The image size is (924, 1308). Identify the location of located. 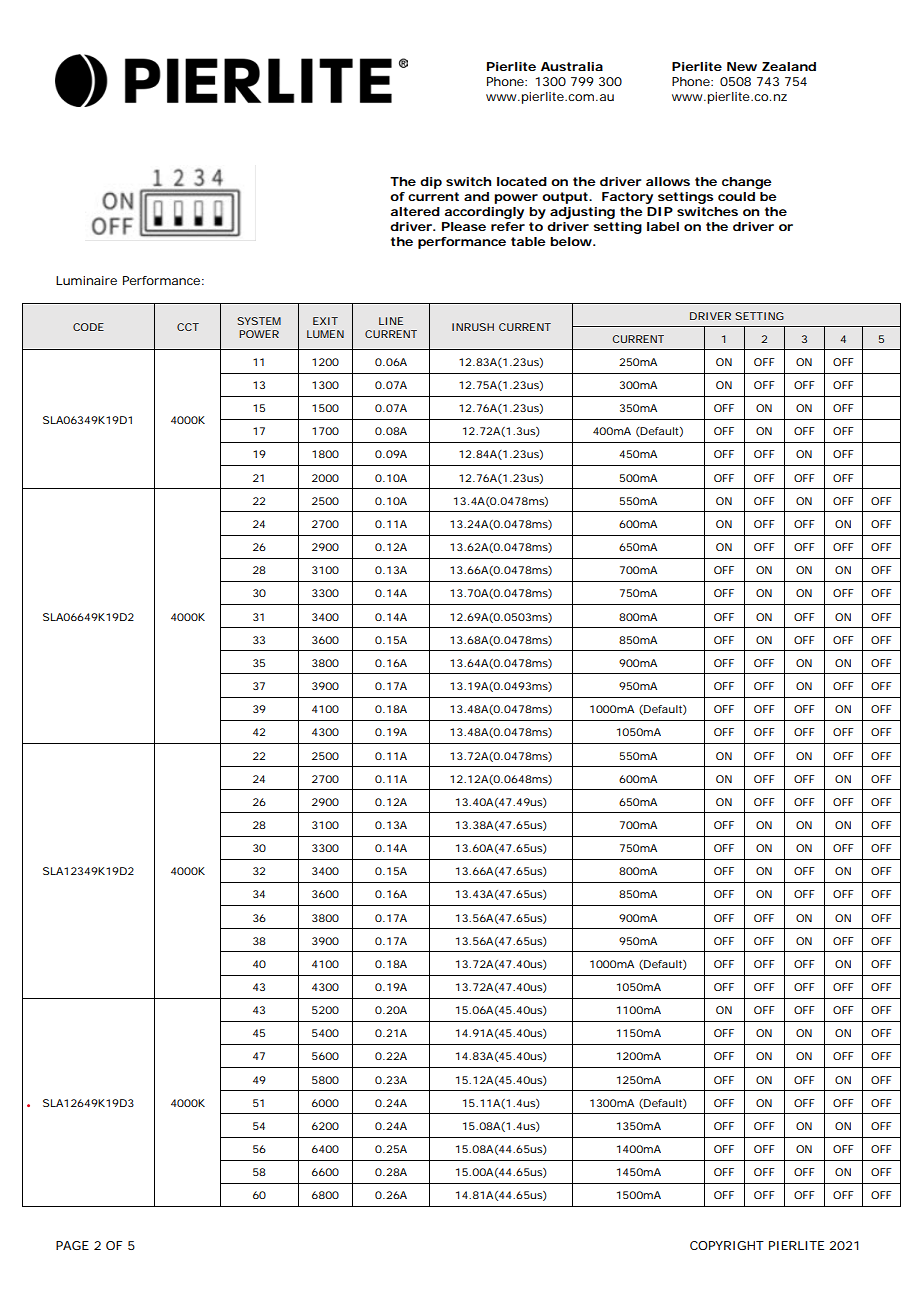
(522, 181).
